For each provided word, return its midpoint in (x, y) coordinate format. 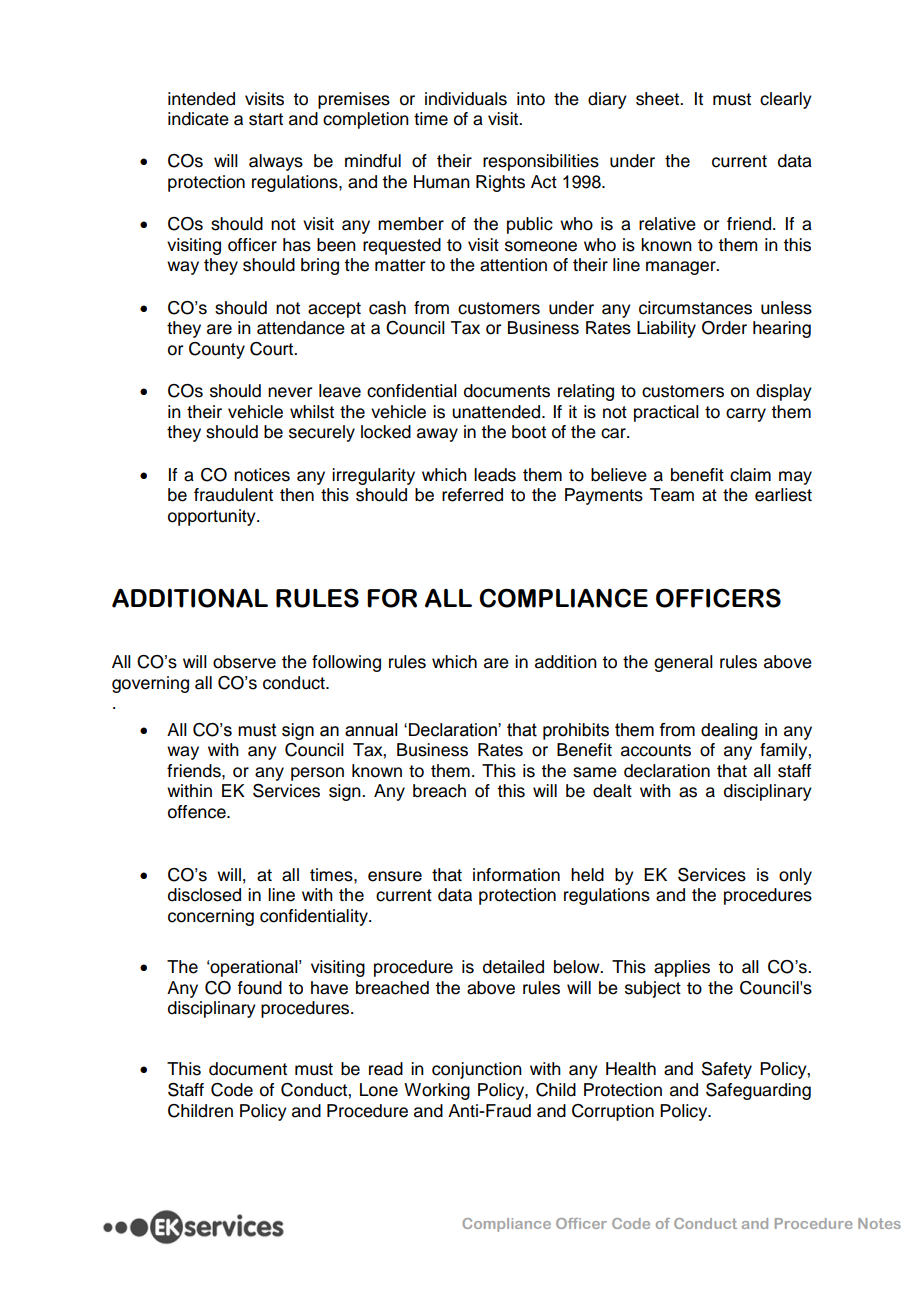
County (217, 350)
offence (198, 812)
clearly (786, 100)
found (260, 988)
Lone (379, 1090)
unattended (497, 412)
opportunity (213, 517)
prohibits (576, 731)
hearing (782, 329)
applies (682, 968)
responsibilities (541, 162)
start (266, 119)
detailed (513, 967)
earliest (783, 495)
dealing (729, 731)
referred (472, 495)
